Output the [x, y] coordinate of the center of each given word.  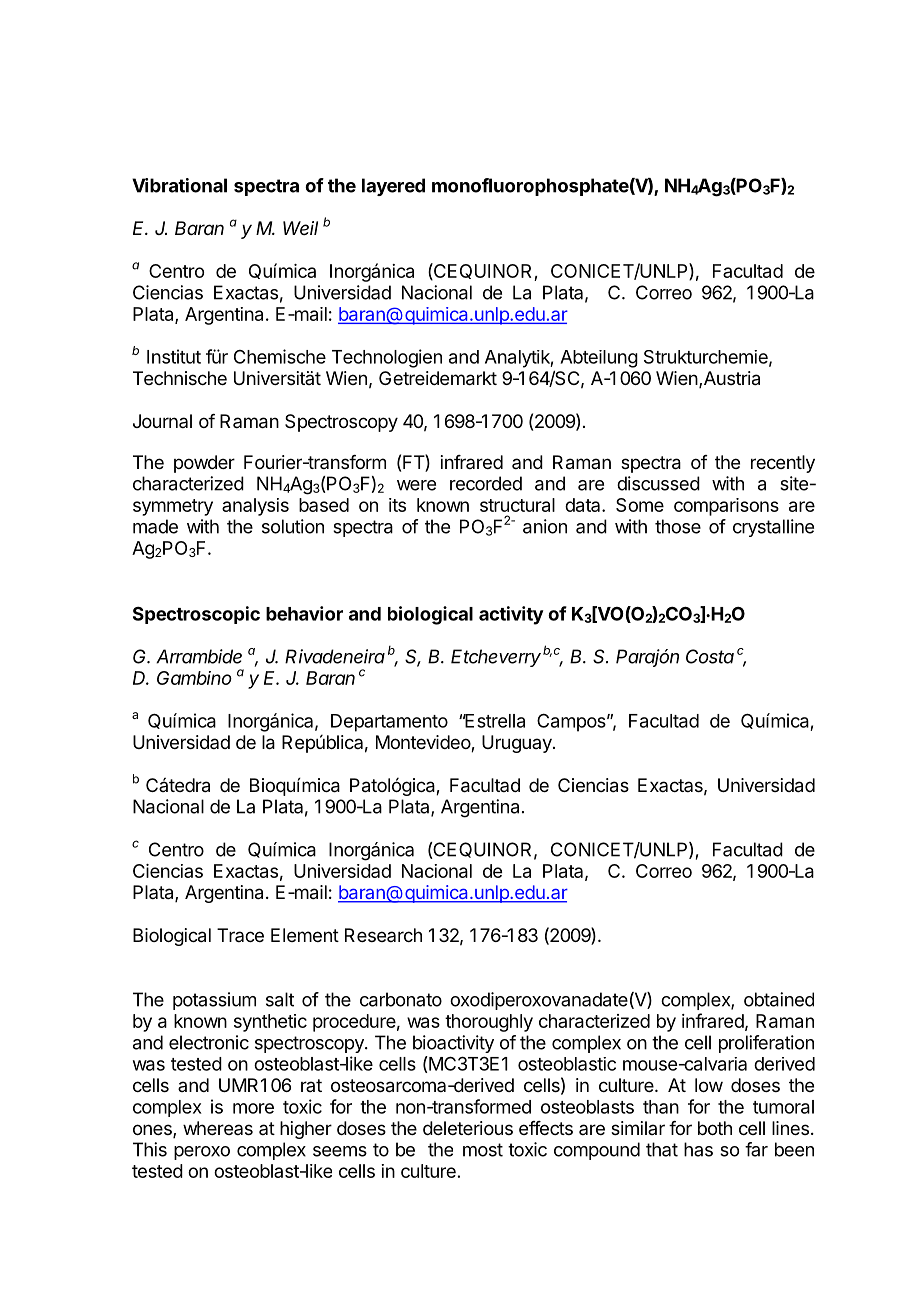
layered [393, 187]
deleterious [468, 1128]
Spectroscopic [196, 615]
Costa [710, 656]
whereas [218, 1128]
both [715, 1128]
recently [783, 464]
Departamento [389, 723]
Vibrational [179, 185]
